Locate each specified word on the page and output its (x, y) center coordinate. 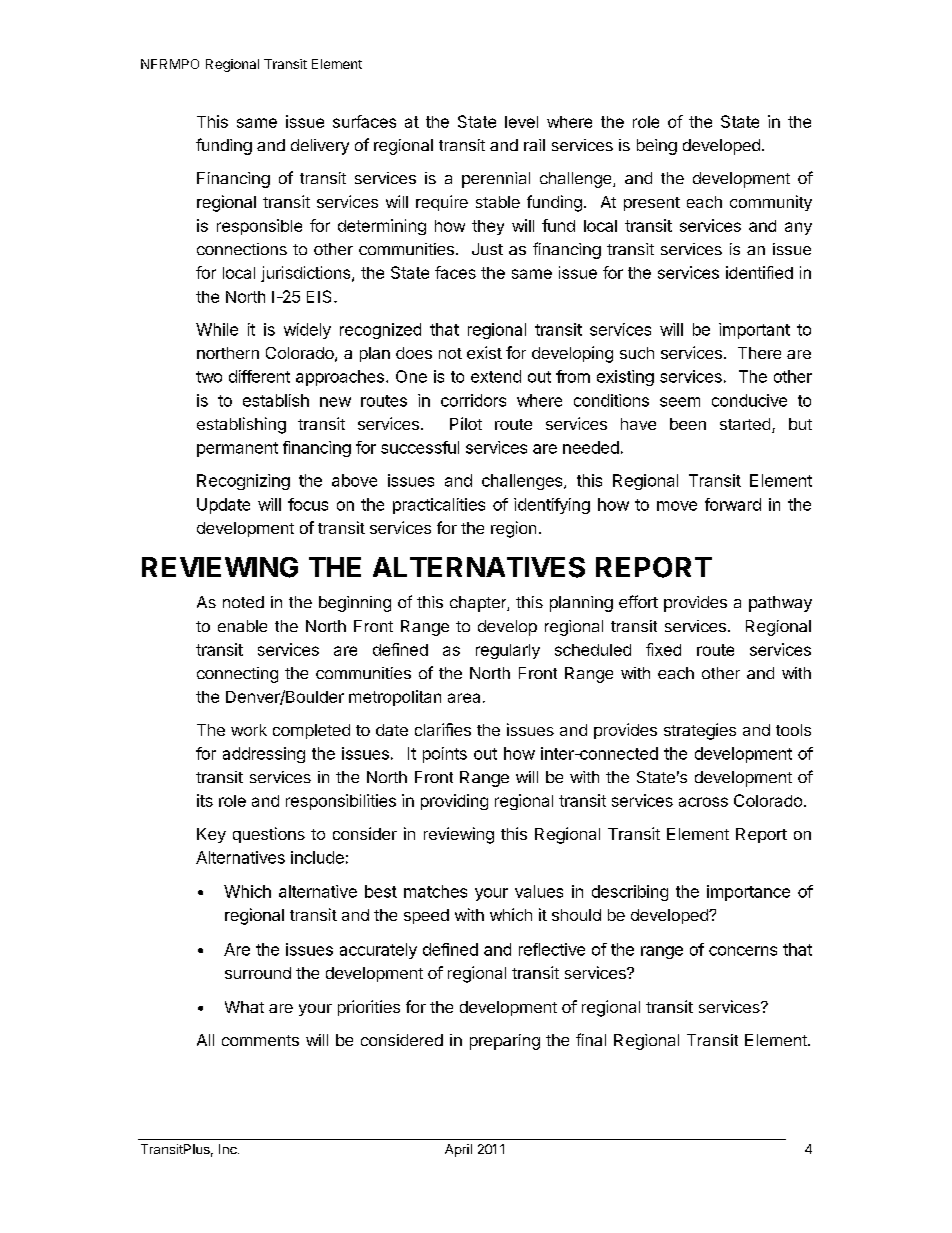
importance (748, 893)
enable (242, 626)
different (259, 376)
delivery (320, 147)
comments (260, 1040)
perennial (496, 180)
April (458, 1150)
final (591, 1039)
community (771, 203)
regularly (508, 651)
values (539, 891)
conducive (749, 400)
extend (496, 376)
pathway (780, 604)
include (317, 857)
